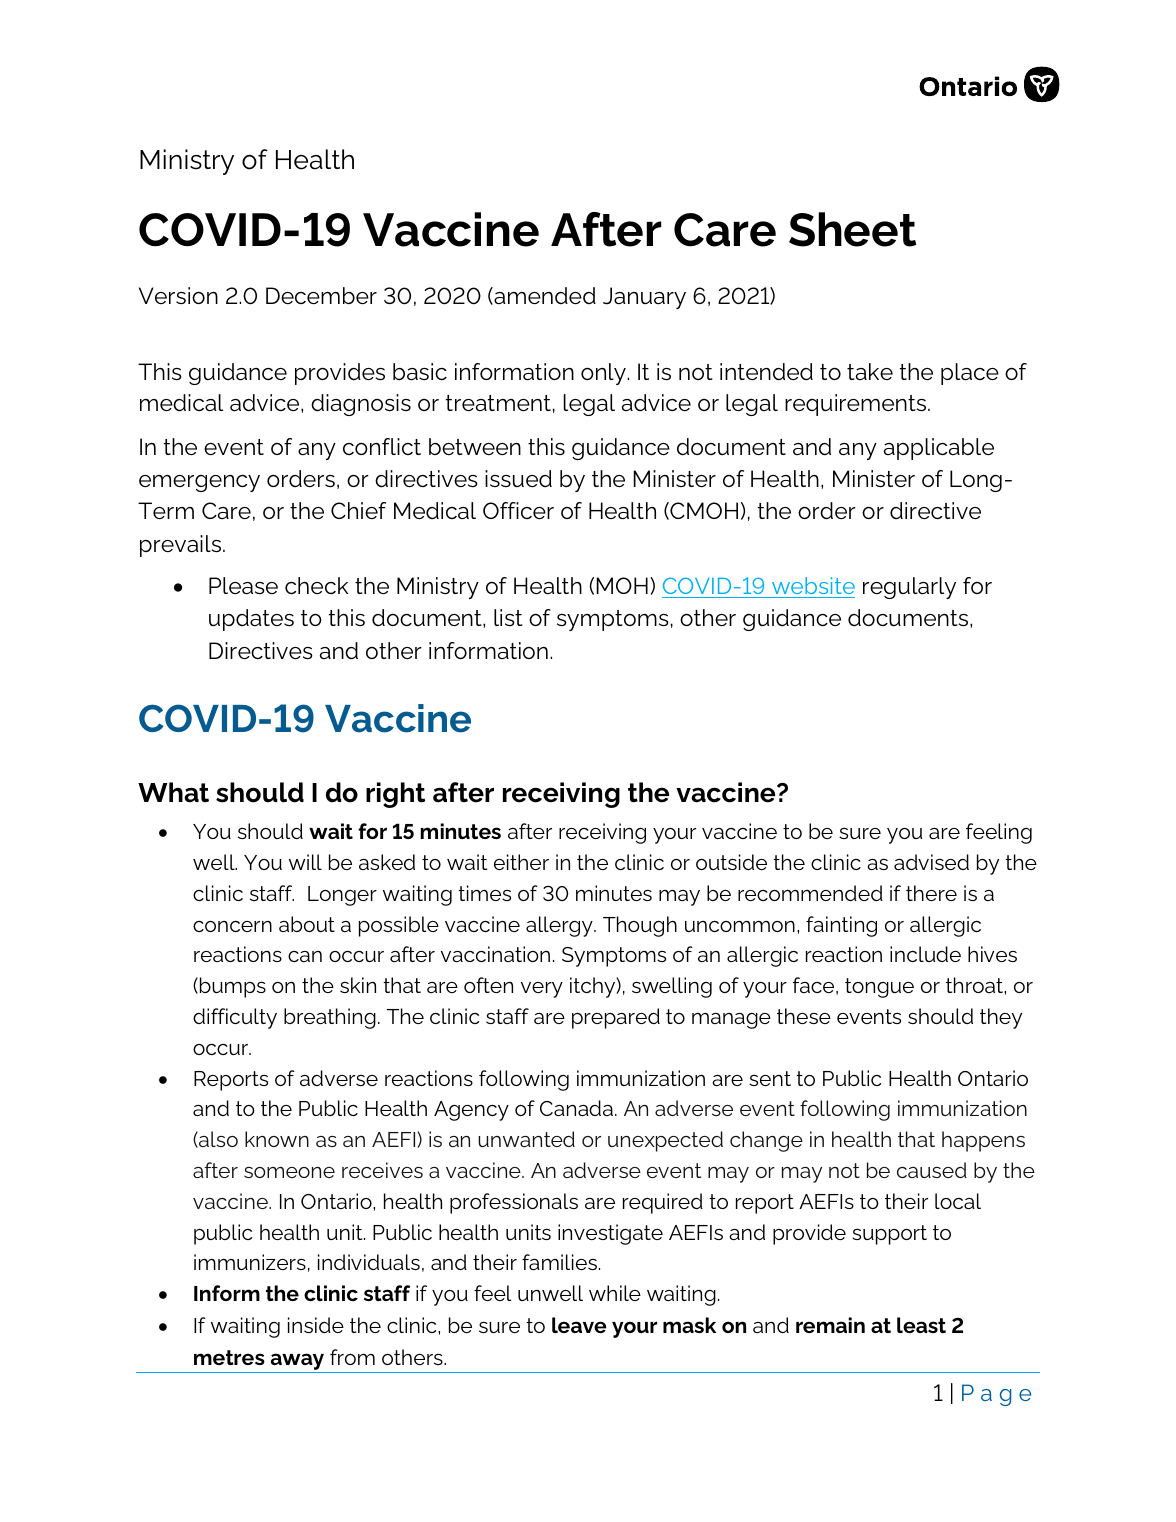 The image size is (1176, 1522). I want to click on happens, so click(983, 1141).
